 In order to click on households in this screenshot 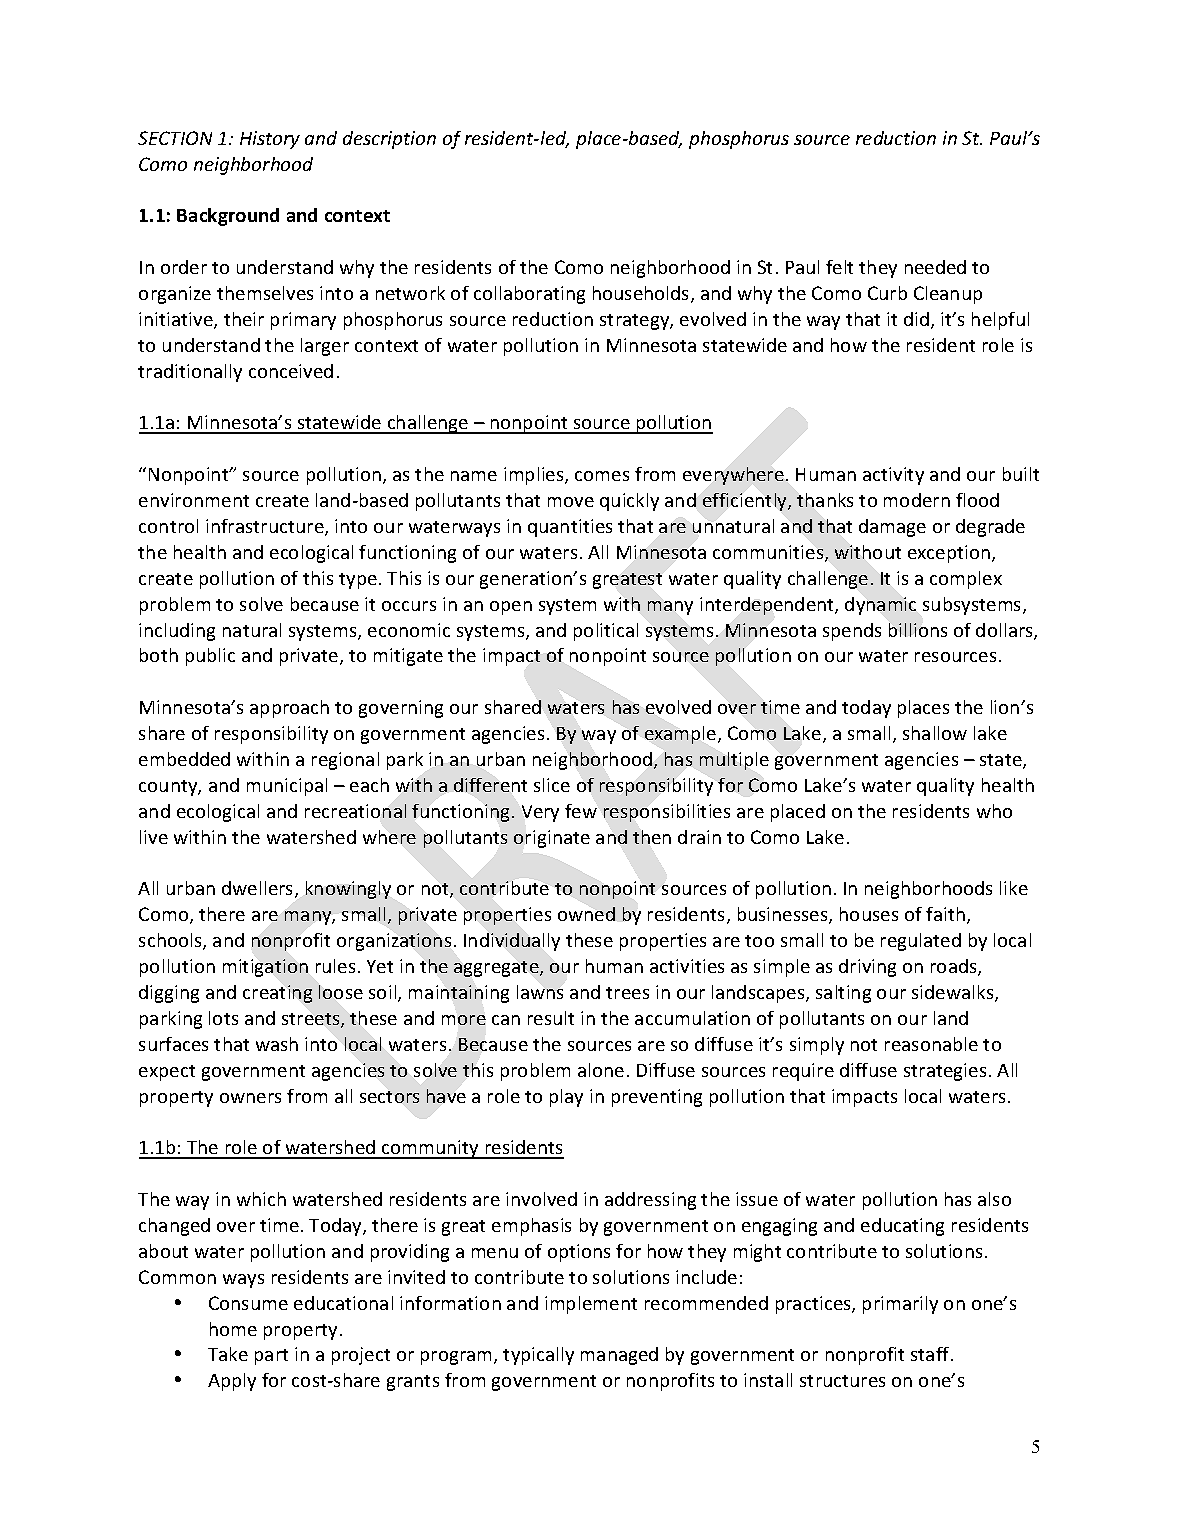, I will do `click(642, 294)`.
